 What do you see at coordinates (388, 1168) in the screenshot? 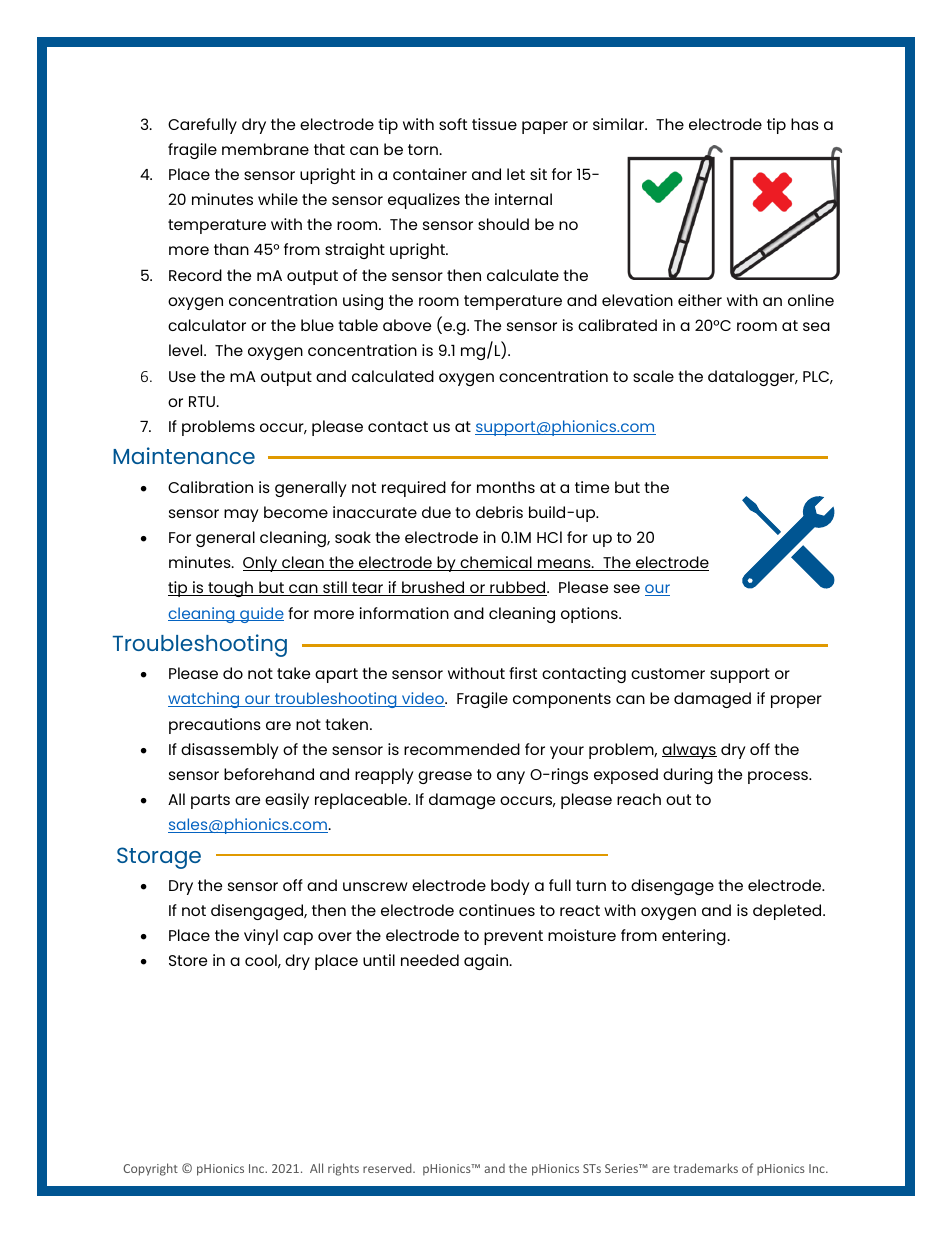
I see `reserved` at bounding box center [388, 1168].
